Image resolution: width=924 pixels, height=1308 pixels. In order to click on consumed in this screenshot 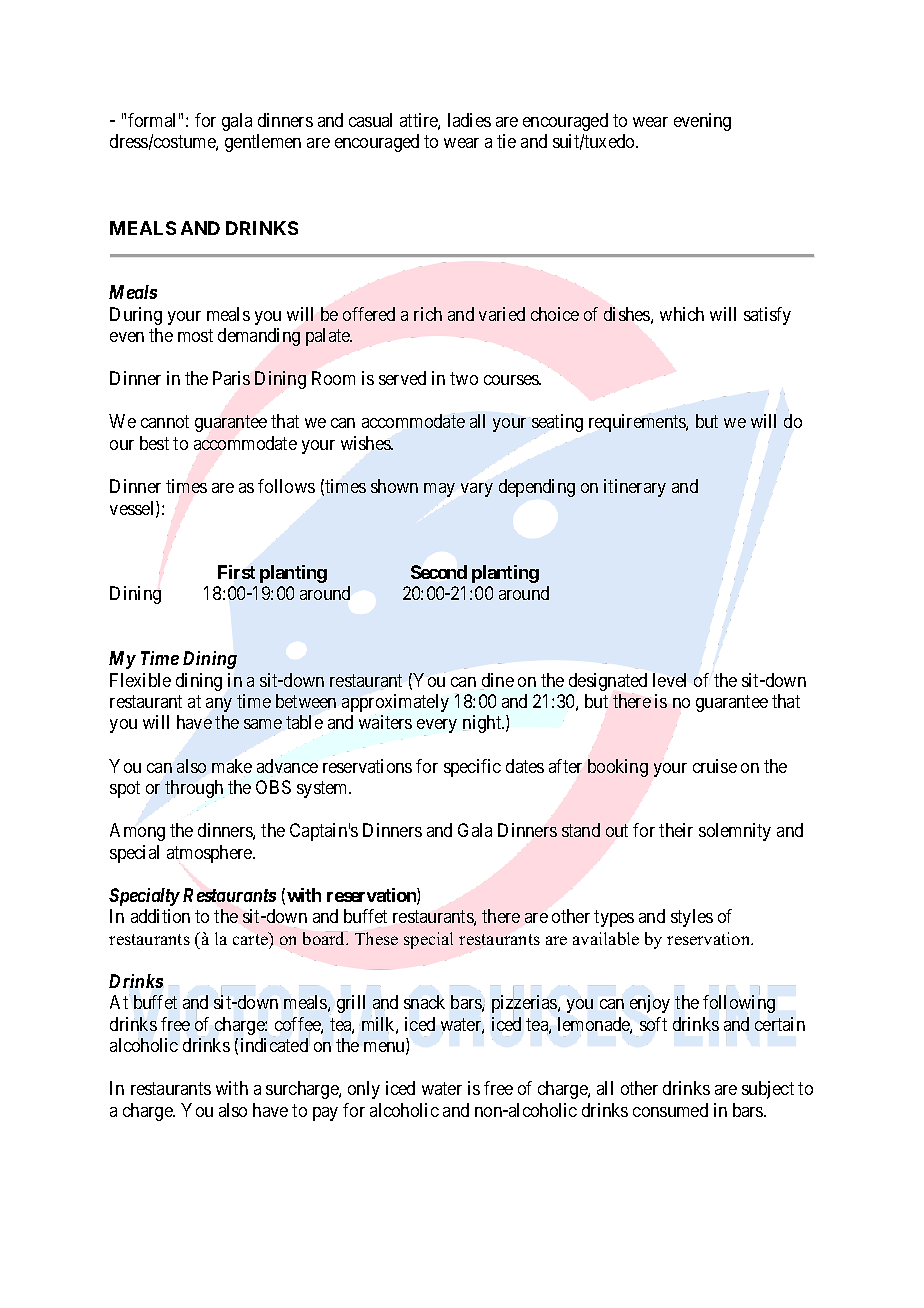, I will do `click(670, 1110)`.
